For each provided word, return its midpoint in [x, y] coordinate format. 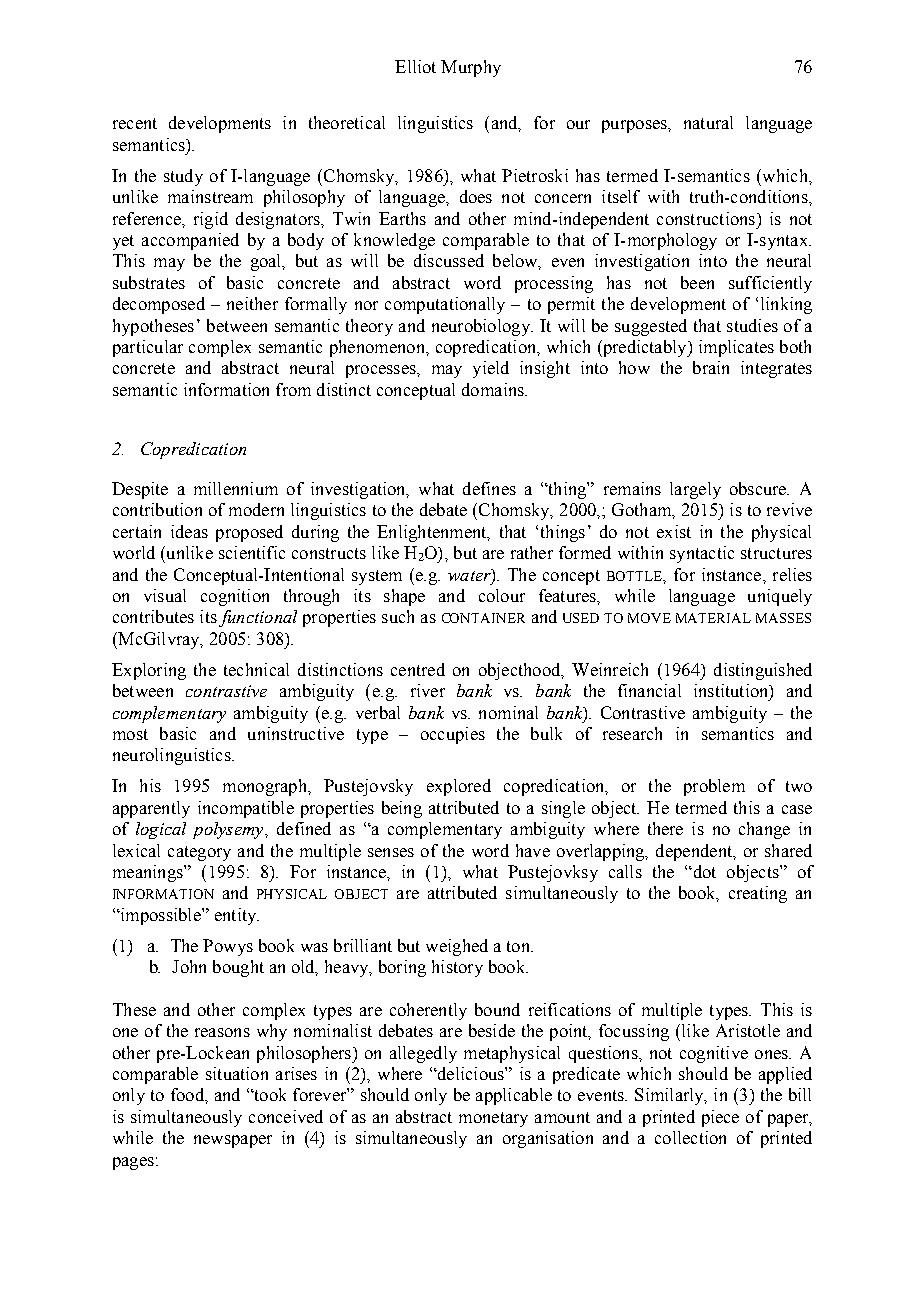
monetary [493, 1119]
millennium [236, 488]
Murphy [471, 68]
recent [135, 123]
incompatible [246, 809]
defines [489, 488]
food [188, 1094]
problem [714, 787]
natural [708, 122]
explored [459, 787]
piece [720, 1118]
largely [695, 490]
